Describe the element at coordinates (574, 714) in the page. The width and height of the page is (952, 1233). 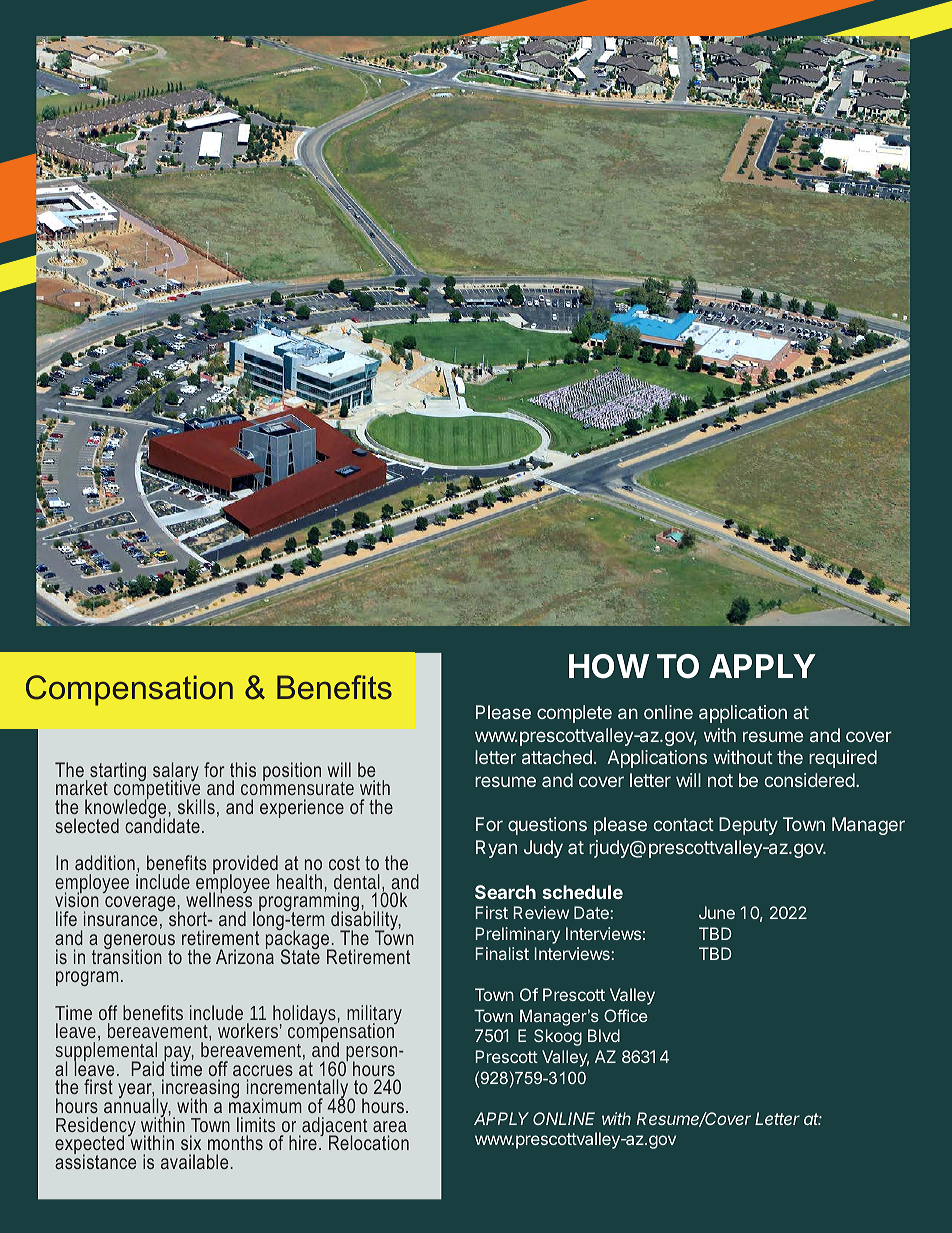
I see `complete` at that location.
